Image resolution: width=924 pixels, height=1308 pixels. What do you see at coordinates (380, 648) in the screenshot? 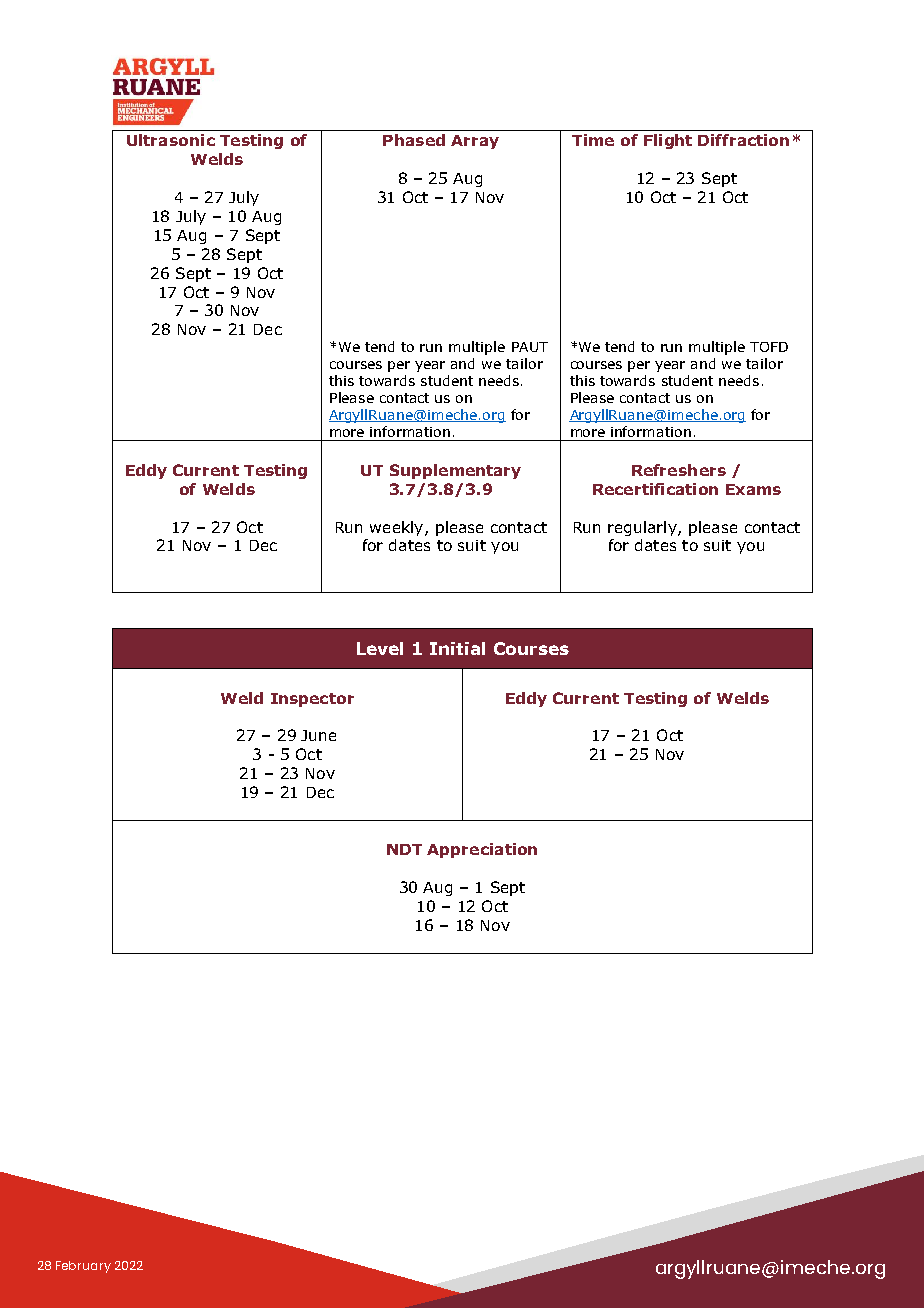
I see `Level` at bounding box center [380, 648].
